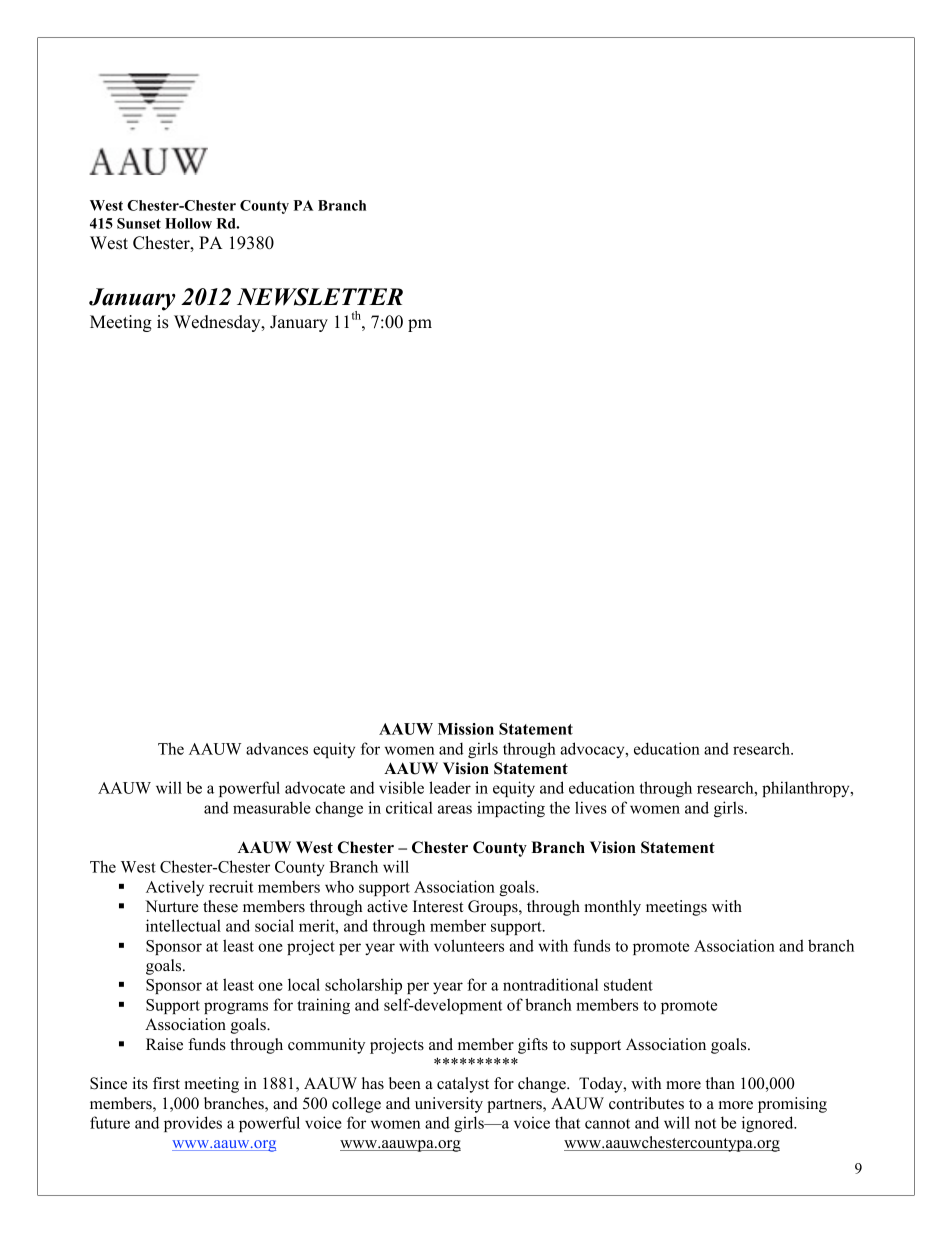  I want to click on Mission, so click(466, 729).
